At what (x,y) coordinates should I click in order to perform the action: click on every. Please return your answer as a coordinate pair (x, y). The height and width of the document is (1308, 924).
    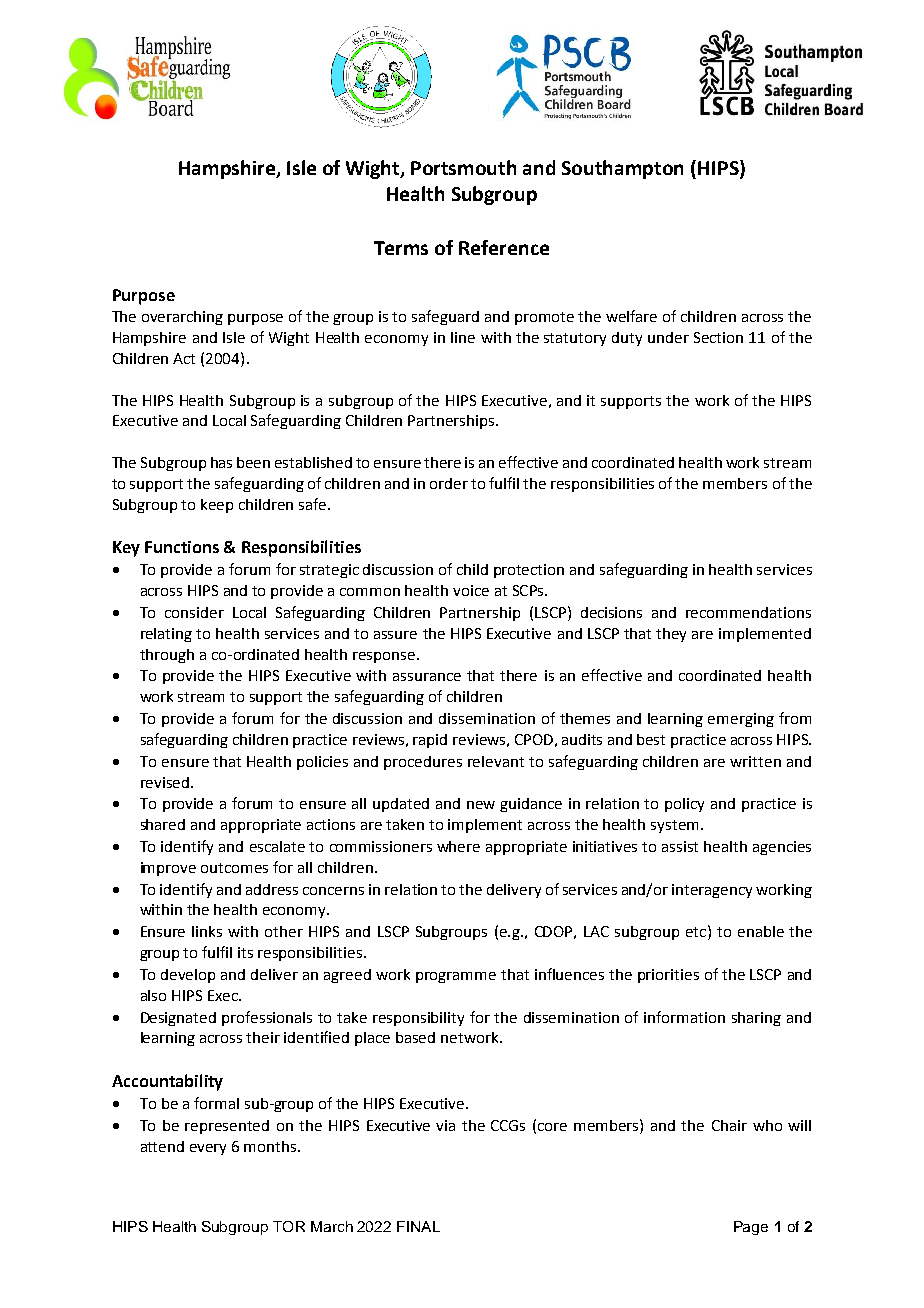
    Looking at the image, I should click on (208, 1149).
